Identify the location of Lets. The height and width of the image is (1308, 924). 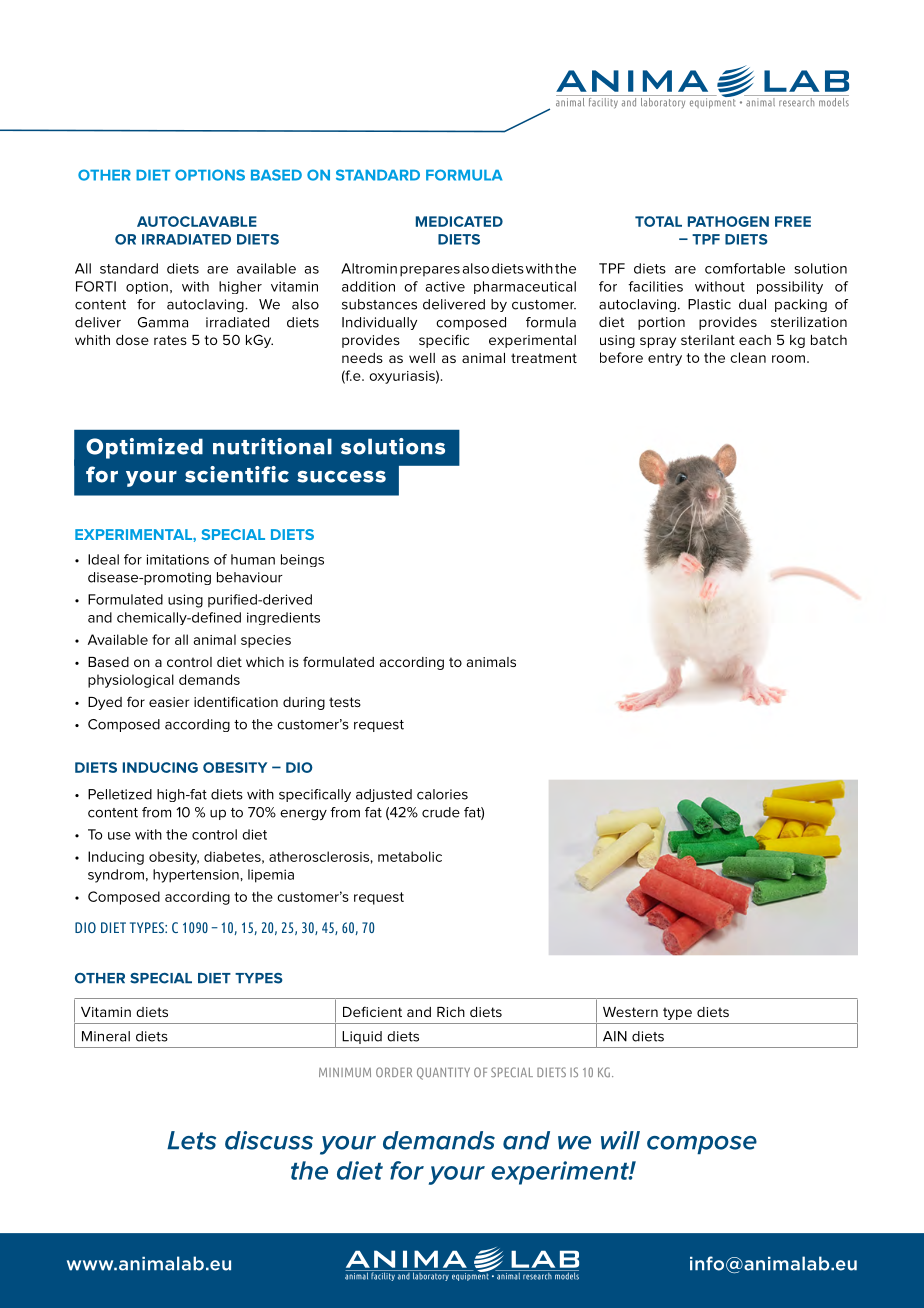
(191, 1140).
